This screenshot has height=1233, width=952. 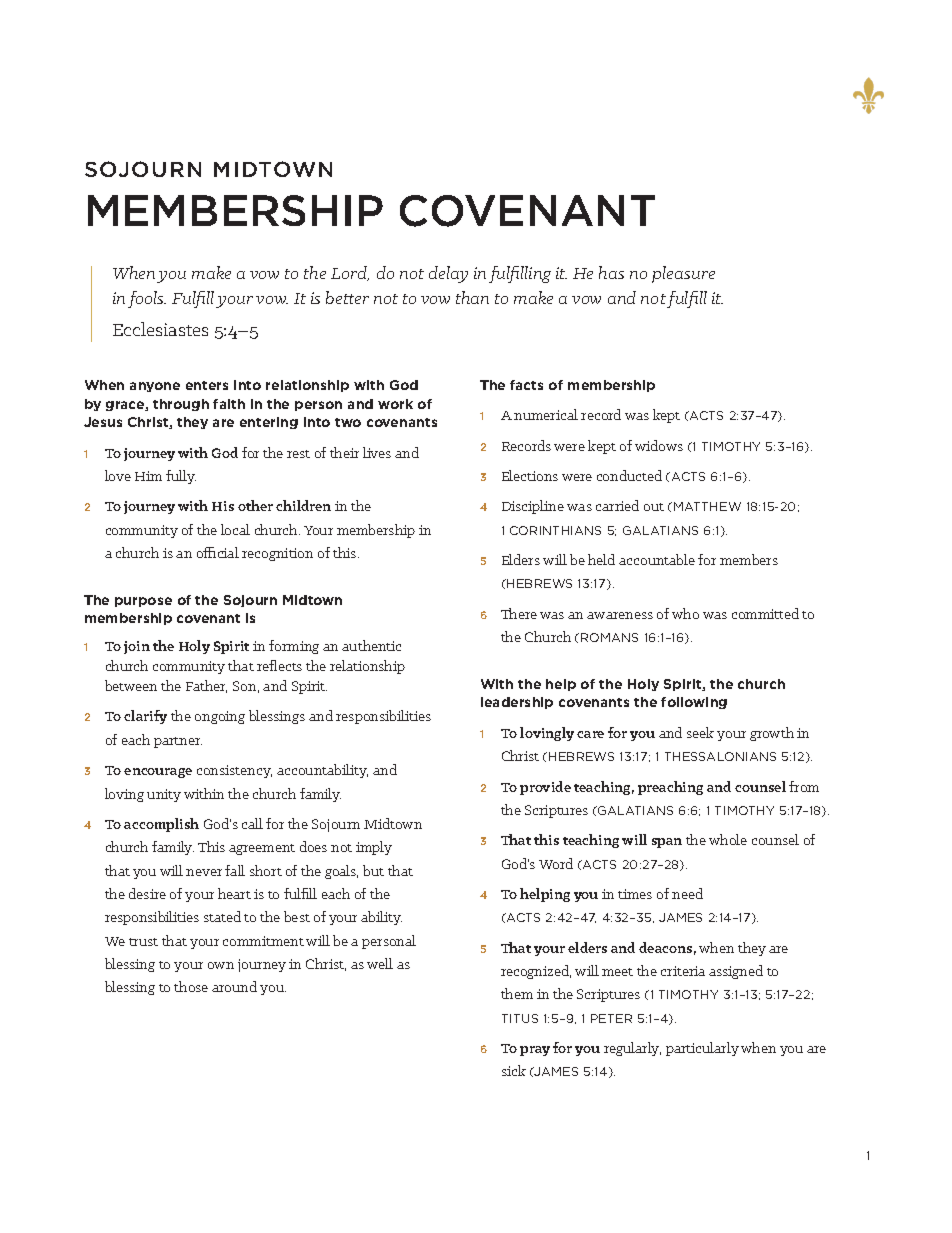 I want to click on than, so click(x=472, y=297).
